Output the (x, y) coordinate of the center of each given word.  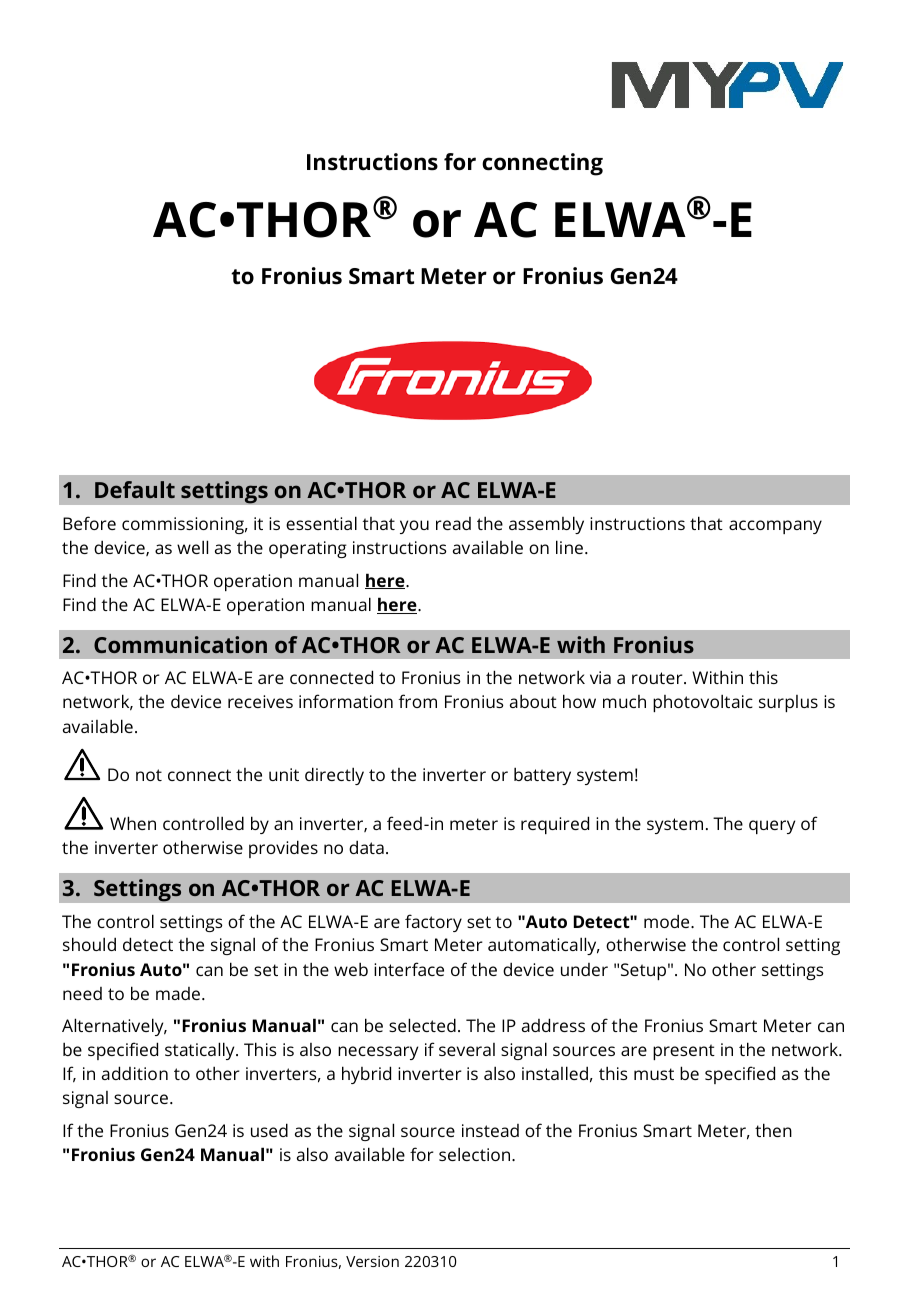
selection (476, 1154)
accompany (775, 527)
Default (135, 489)
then (773, 1130)
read (453, 523)
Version (372, 1261)
